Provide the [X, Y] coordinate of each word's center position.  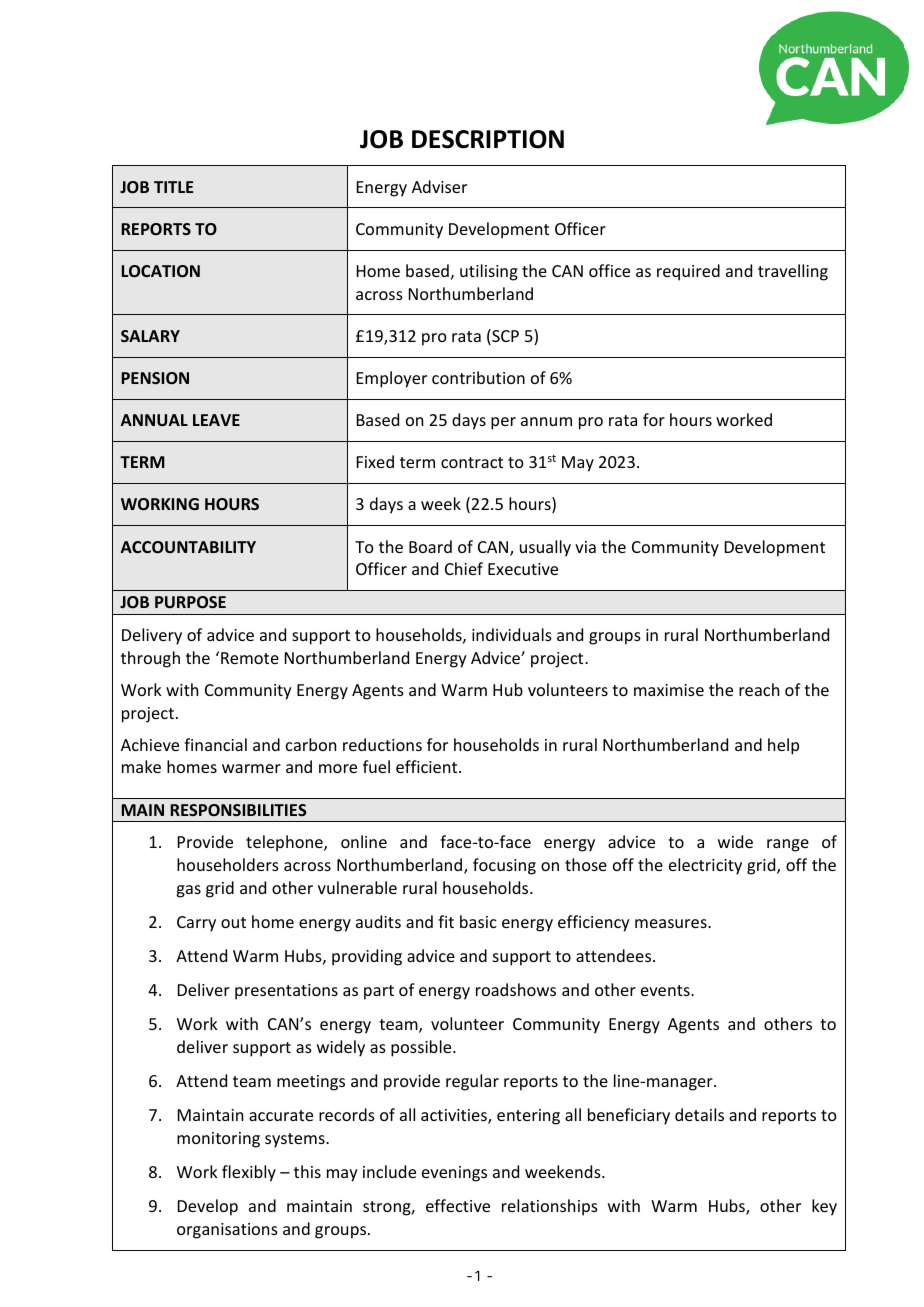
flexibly [249, 1173]
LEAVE [216, 420]
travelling [793, 272]
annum [546, 421]
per [503, 423]
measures [672, 923]
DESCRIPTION [488, 139]
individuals [512, 634]
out [233, 922]
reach [759, 689]
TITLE [173, 187]
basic [478, 921]
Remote [250, 658]
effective [458, 1205]
